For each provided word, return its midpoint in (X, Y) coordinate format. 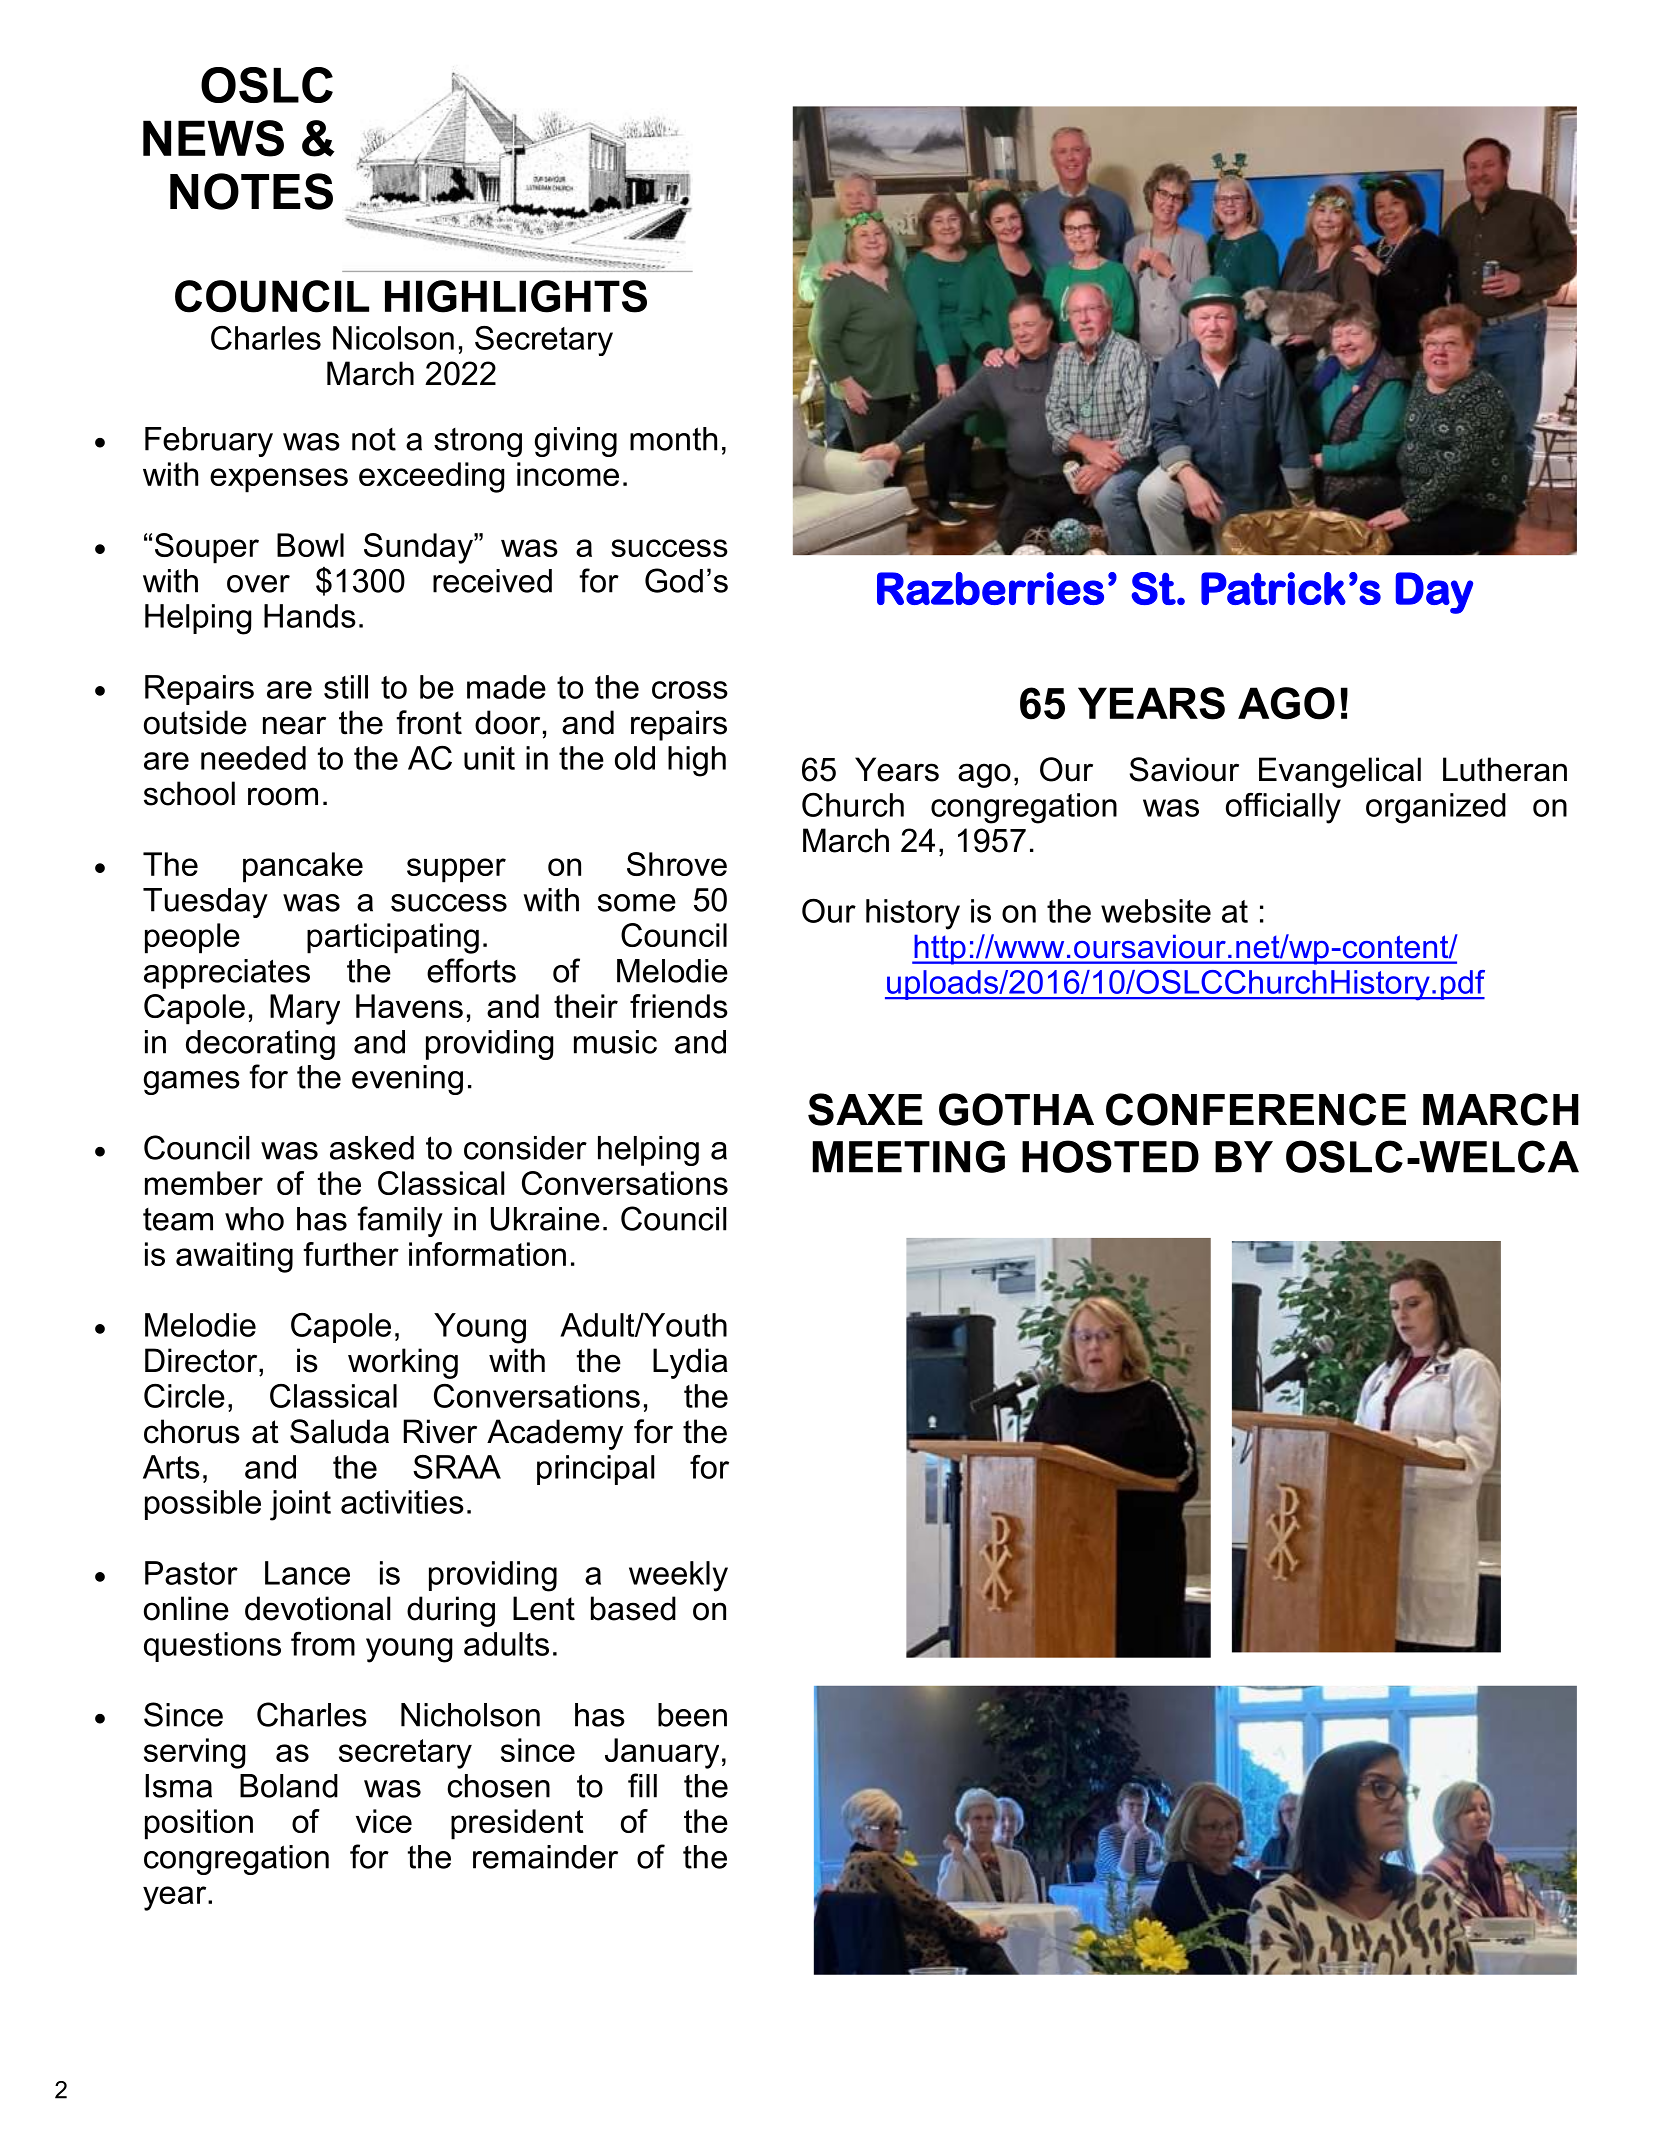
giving (576, 442)
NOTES (251, 191)
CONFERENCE (1256, 1109)
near (294, 725)
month (673, 439)
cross (690, 690)
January (662, 1753)
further (351, 1254)
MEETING (909, 1156)
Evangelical (1340, 772)
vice (384, 1821)
